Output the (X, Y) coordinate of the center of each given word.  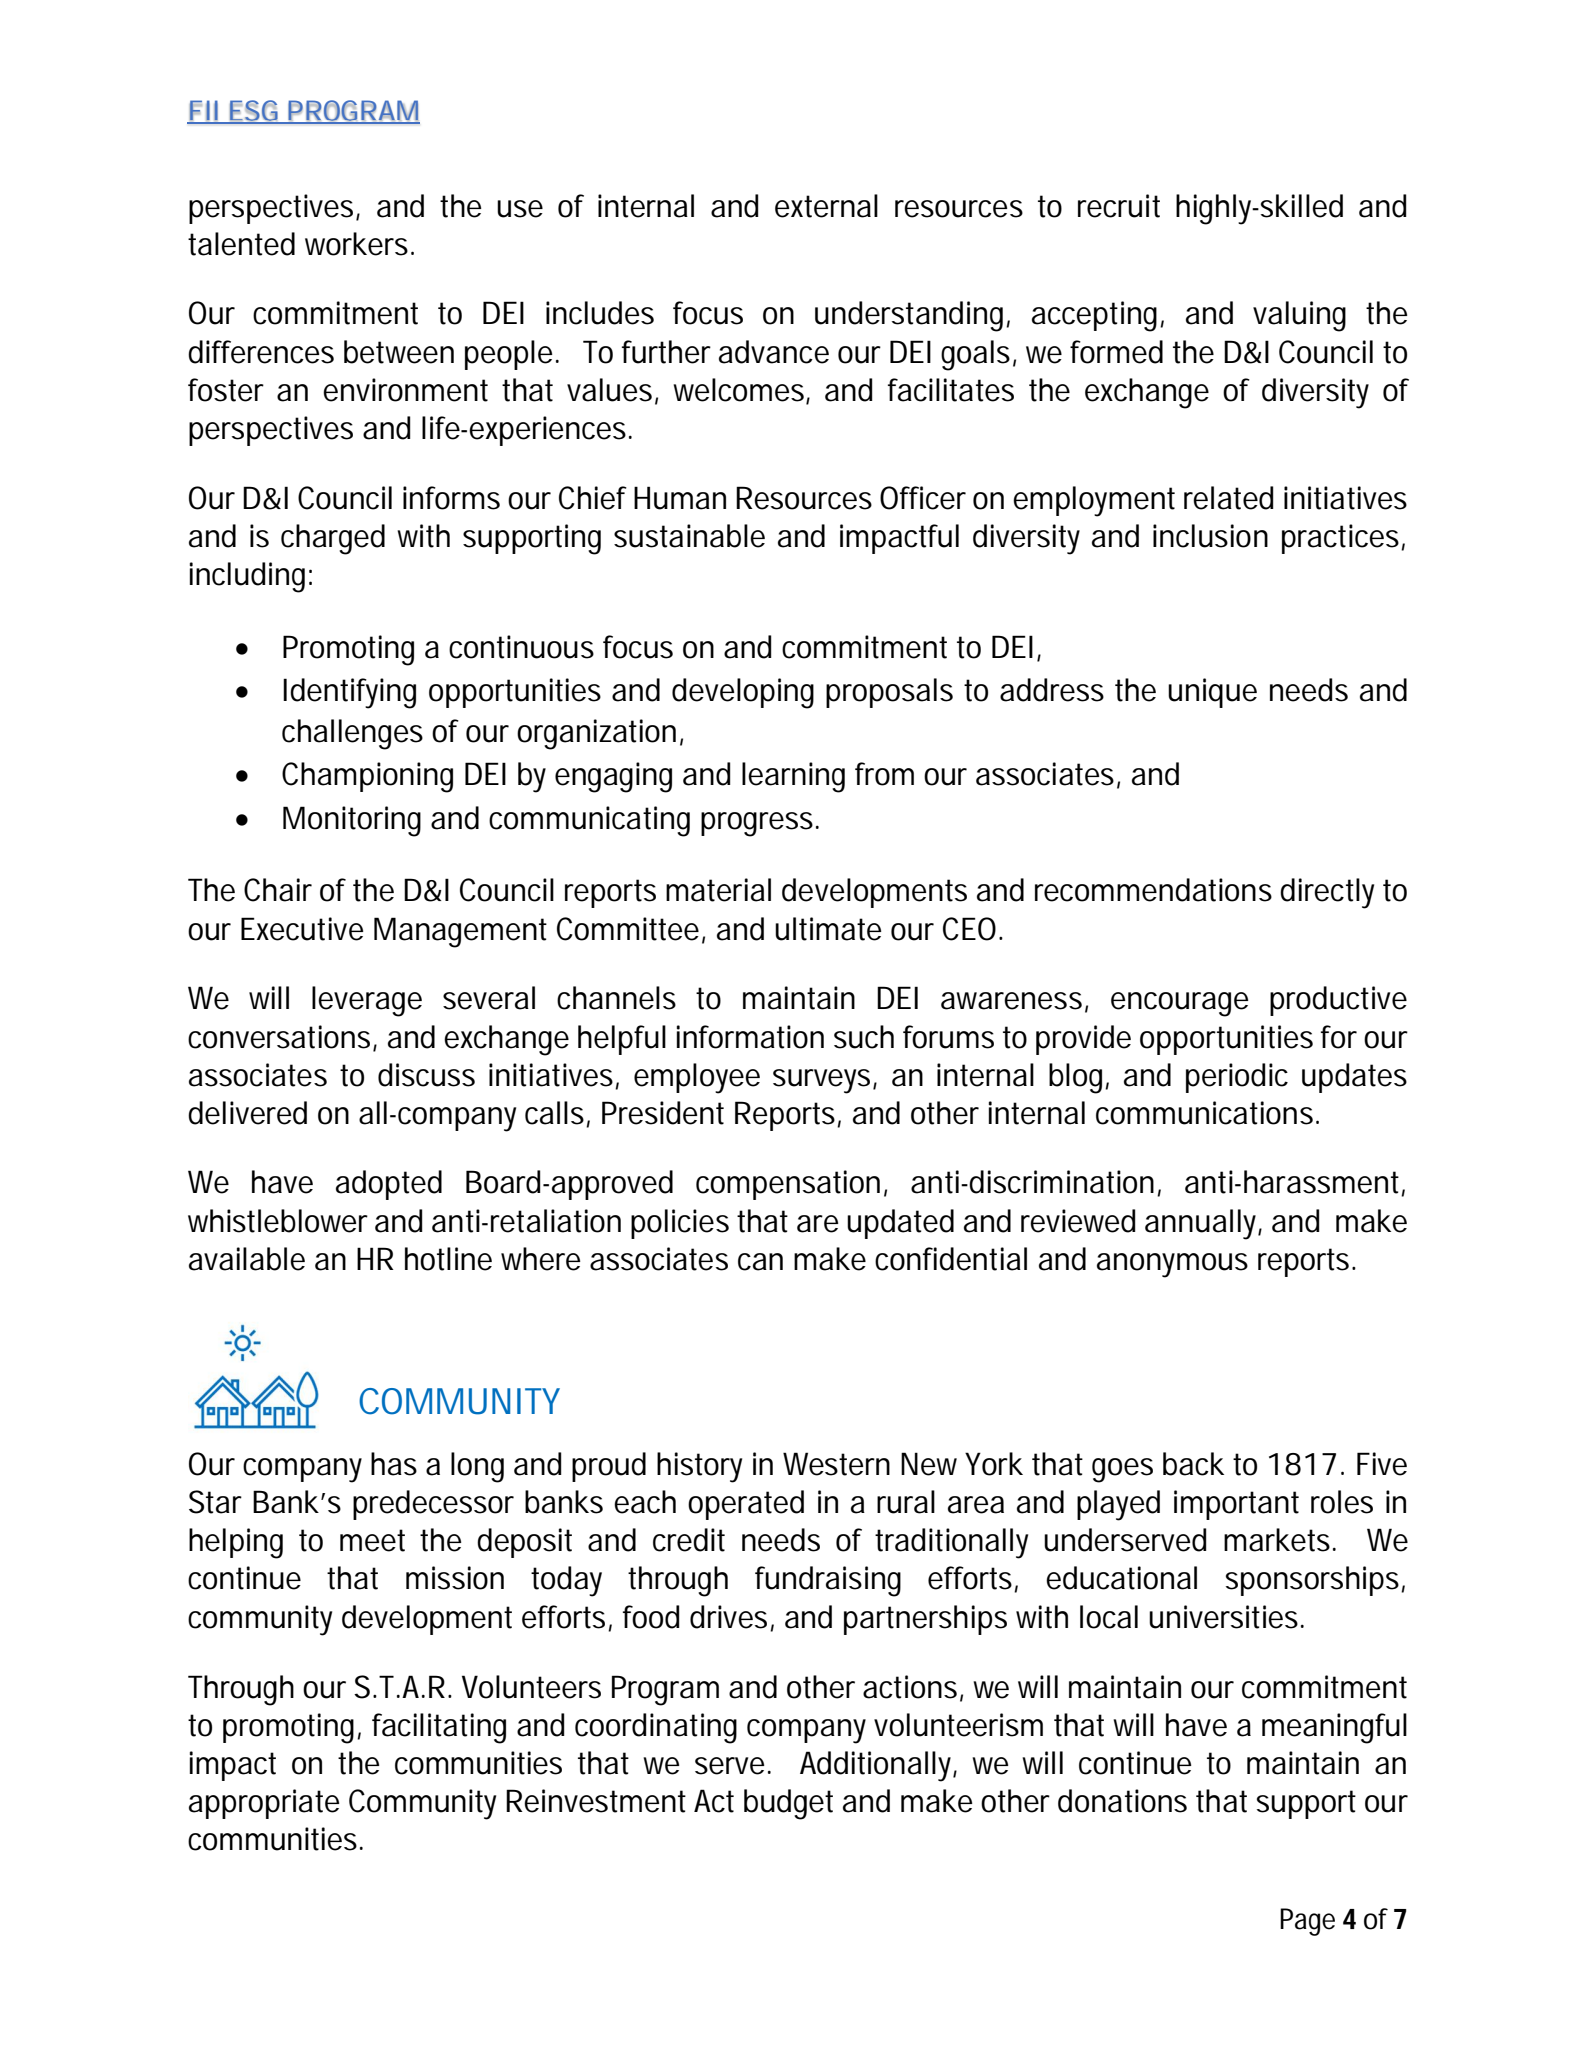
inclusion (1210, 536)
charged (333, 539)
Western (836, 1464)
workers (356, 244)
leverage (367, 1001)
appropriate (264, 1804)
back (1193, 1464)
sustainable (689, 536)
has (394, 1464)
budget (788, 1804)
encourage (1179, 1004)
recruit (1119, 206)
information (750, 1037)
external (826, 206)
